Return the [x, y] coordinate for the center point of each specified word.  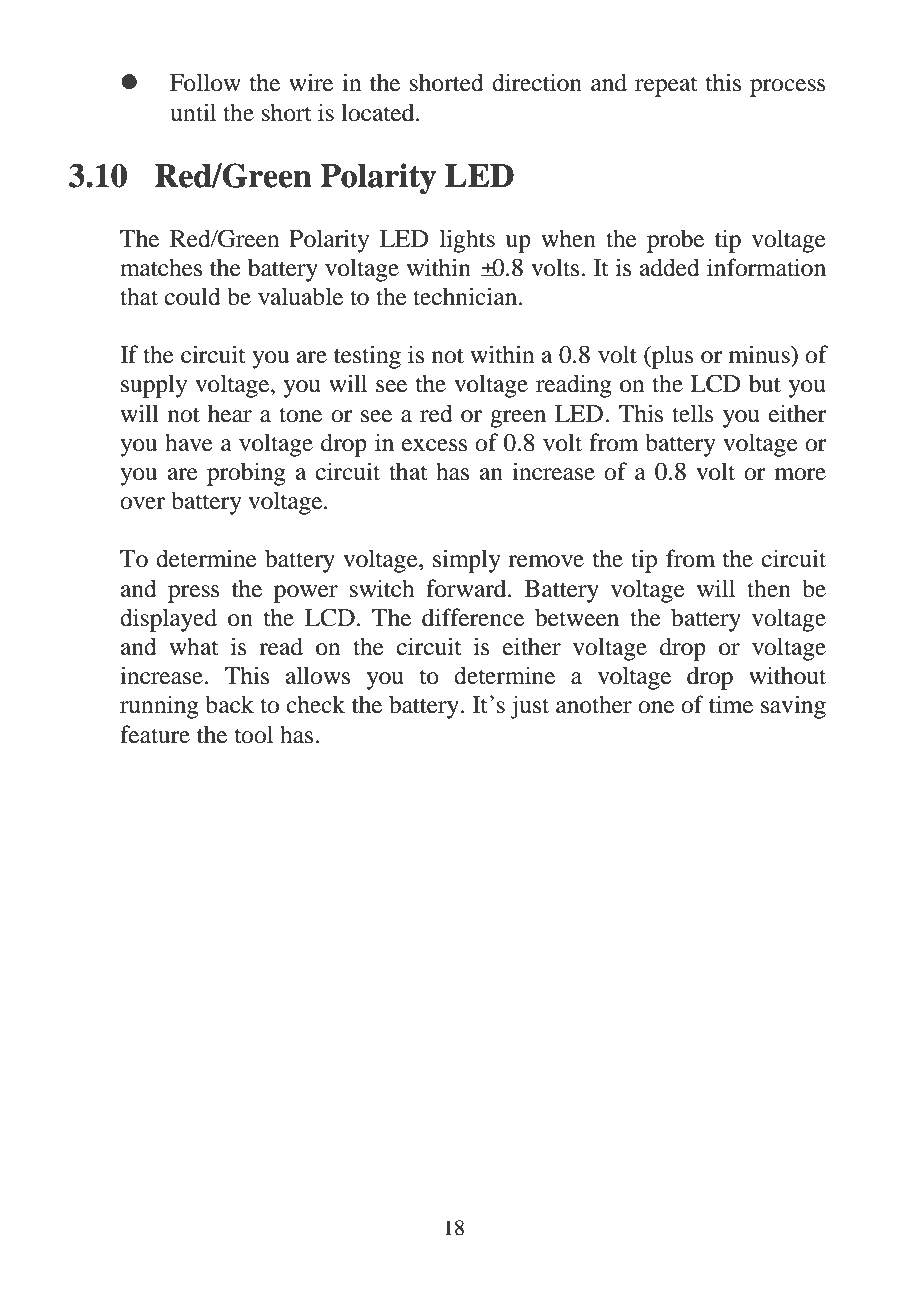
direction [537, 82]
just [529, 707]
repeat [666, 86]
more [800, 474]
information [766, 267]
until [193, 112]
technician [466, 296]
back [229, 704]
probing [246, 474]
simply [467, 561]
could [193, 296]
